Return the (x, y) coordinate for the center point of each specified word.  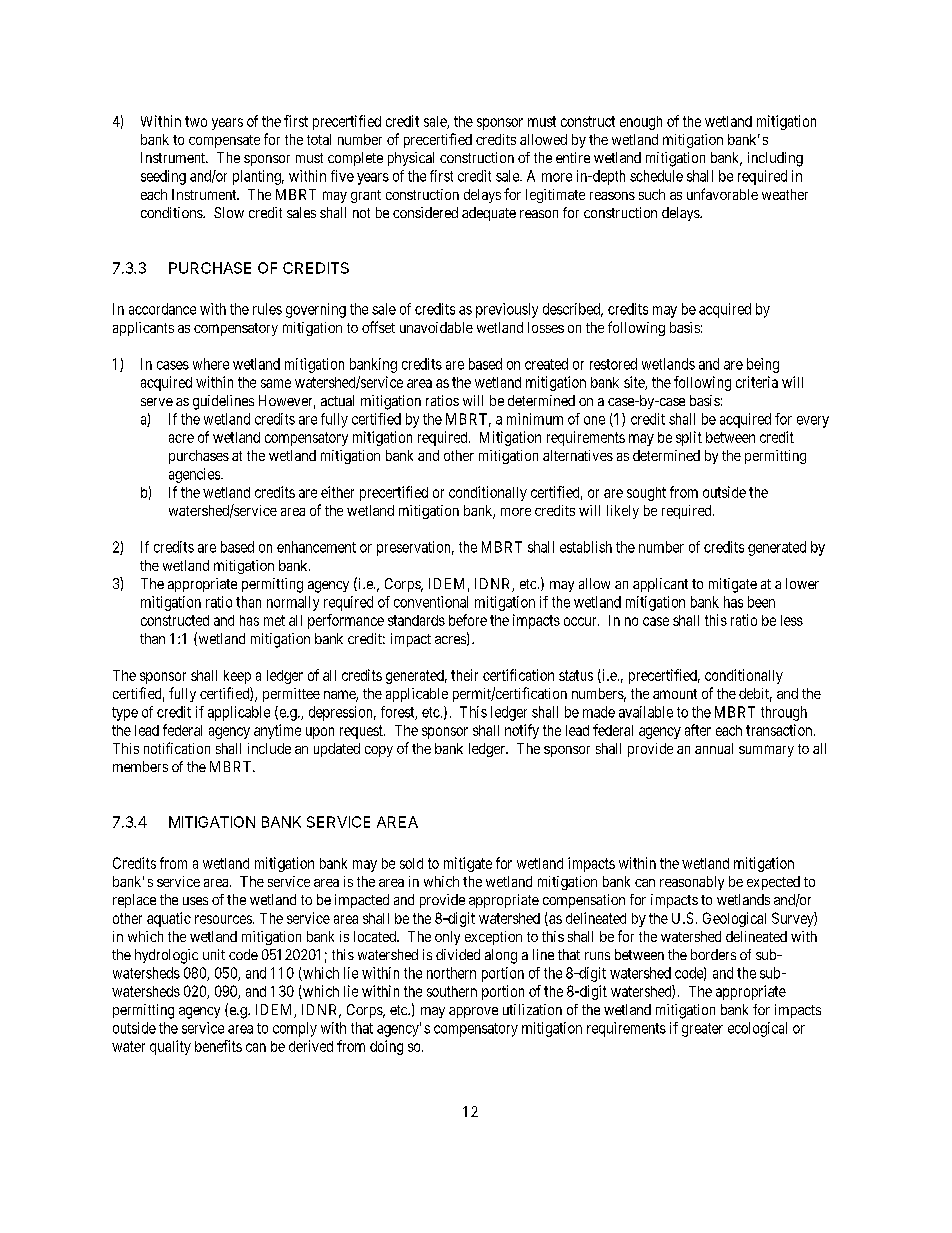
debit (755, 695)
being (763, 365)
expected (773, 883)
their (464, 675)
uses (195, 901)
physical (411, 159)
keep (237, 677)
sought (646, 494)
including (775, 159)
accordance (162, 309)
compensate (224, 141)
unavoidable (436, 327)
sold (411, 863)
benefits (218, 1046)
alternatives (578, 455)
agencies (195, 475)
